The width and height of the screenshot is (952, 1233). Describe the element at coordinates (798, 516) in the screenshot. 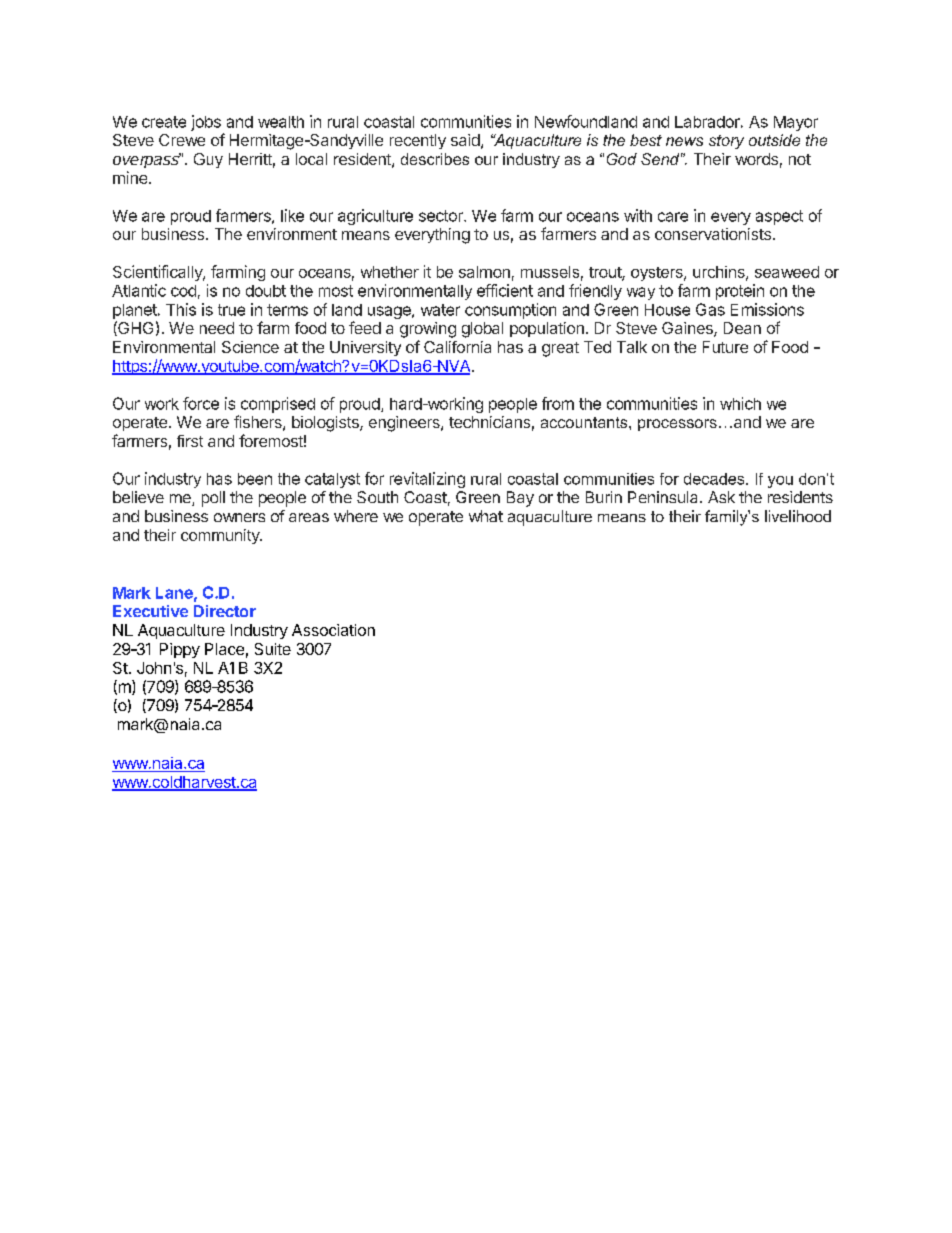

I see `livelihood` at that location.
